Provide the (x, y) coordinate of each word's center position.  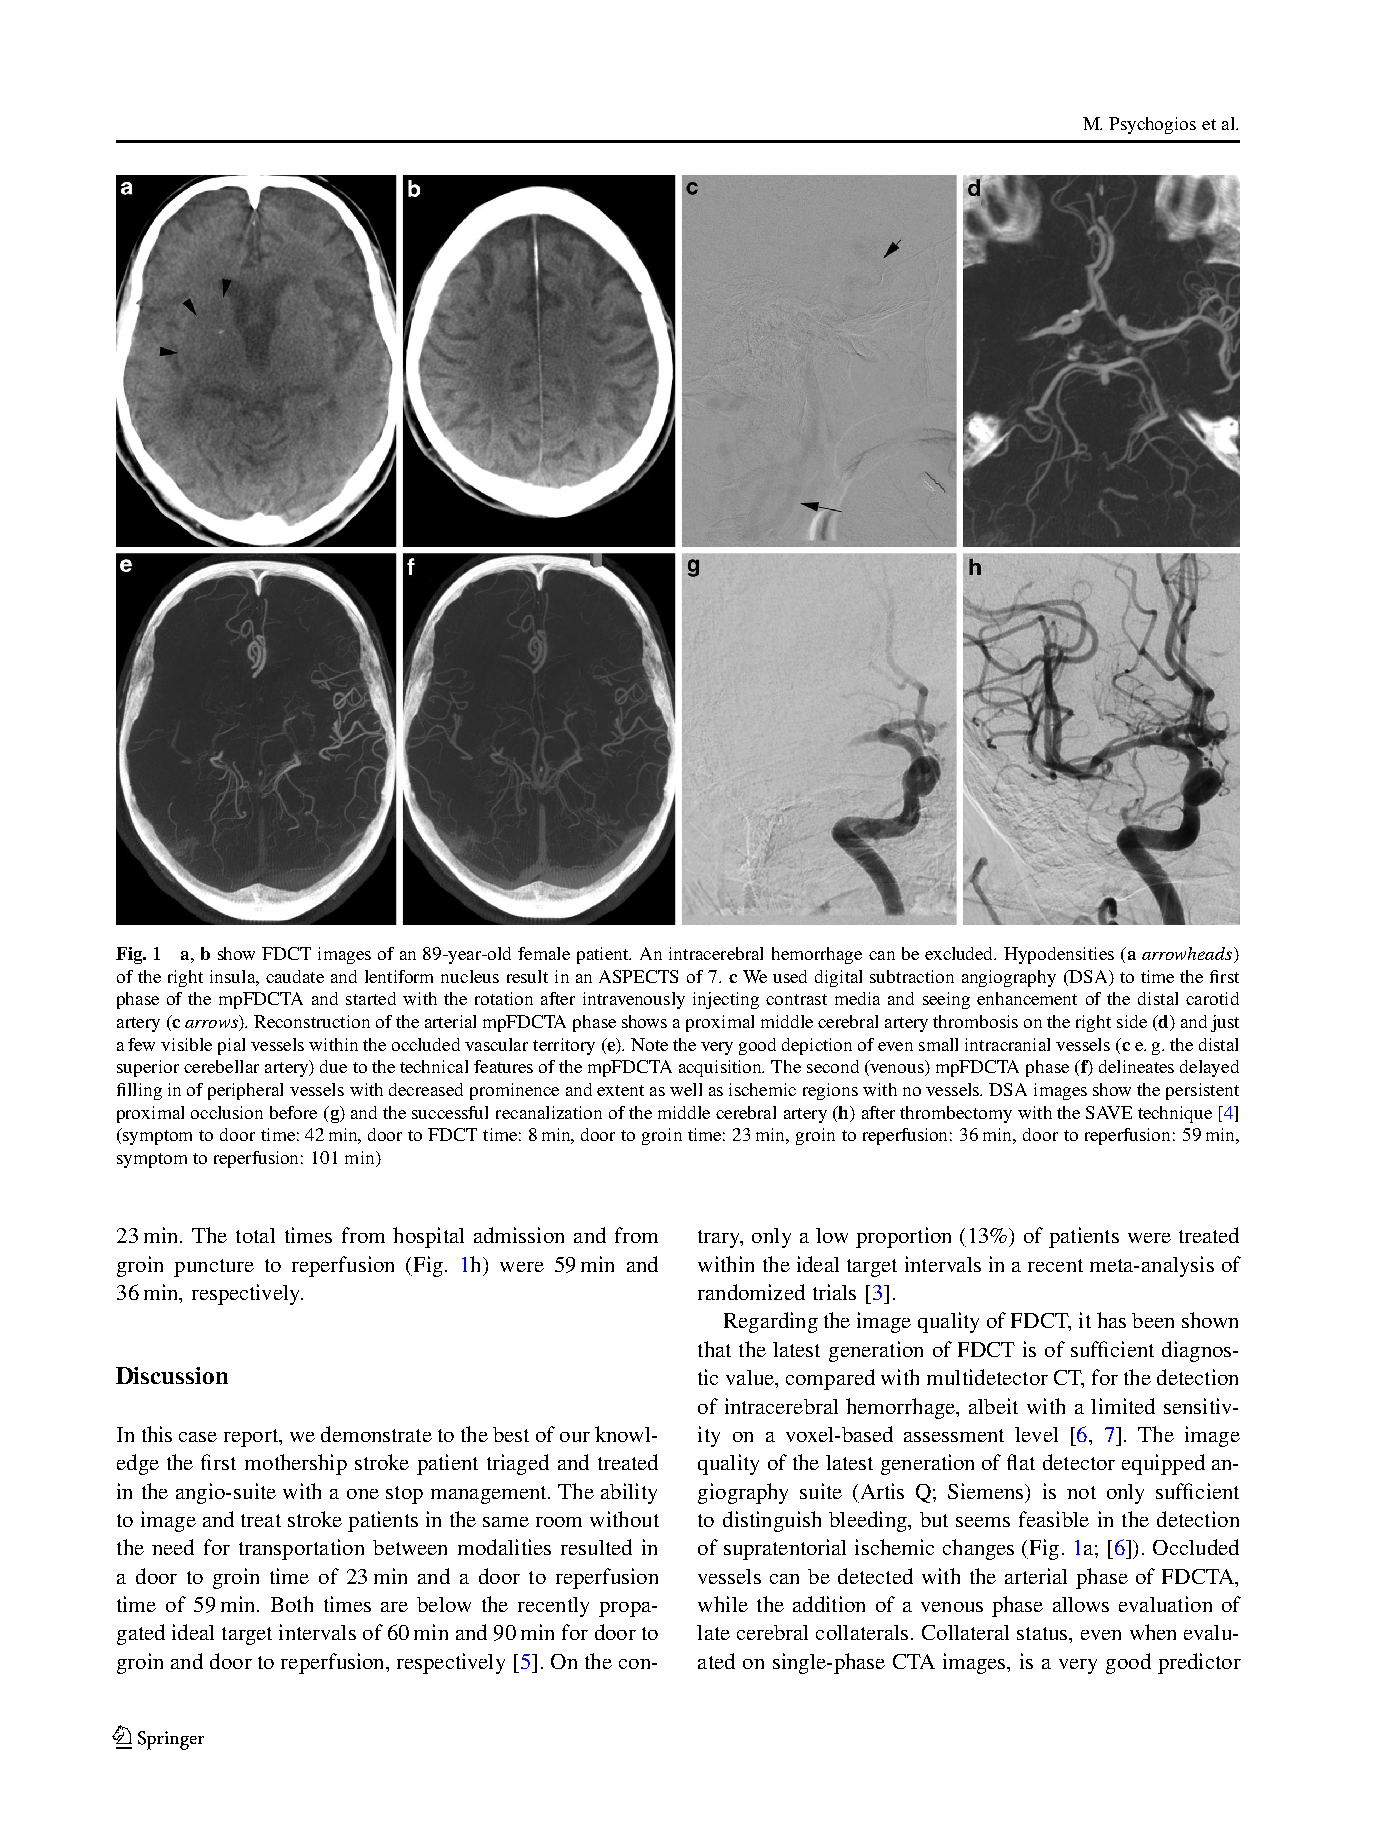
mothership (296, 1464)
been (1153, 1320)
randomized (751, 1292)
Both (292, 1604)
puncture (214, 1268)
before (293, 1112)
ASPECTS (638, 976)
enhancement (1027, 998)
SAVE (1109, 1112)
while (723, 1604)
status (1043, 1633)
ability (629, 1493)
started (371, 998)
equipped (1163, 1464)
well (686, 1089)
